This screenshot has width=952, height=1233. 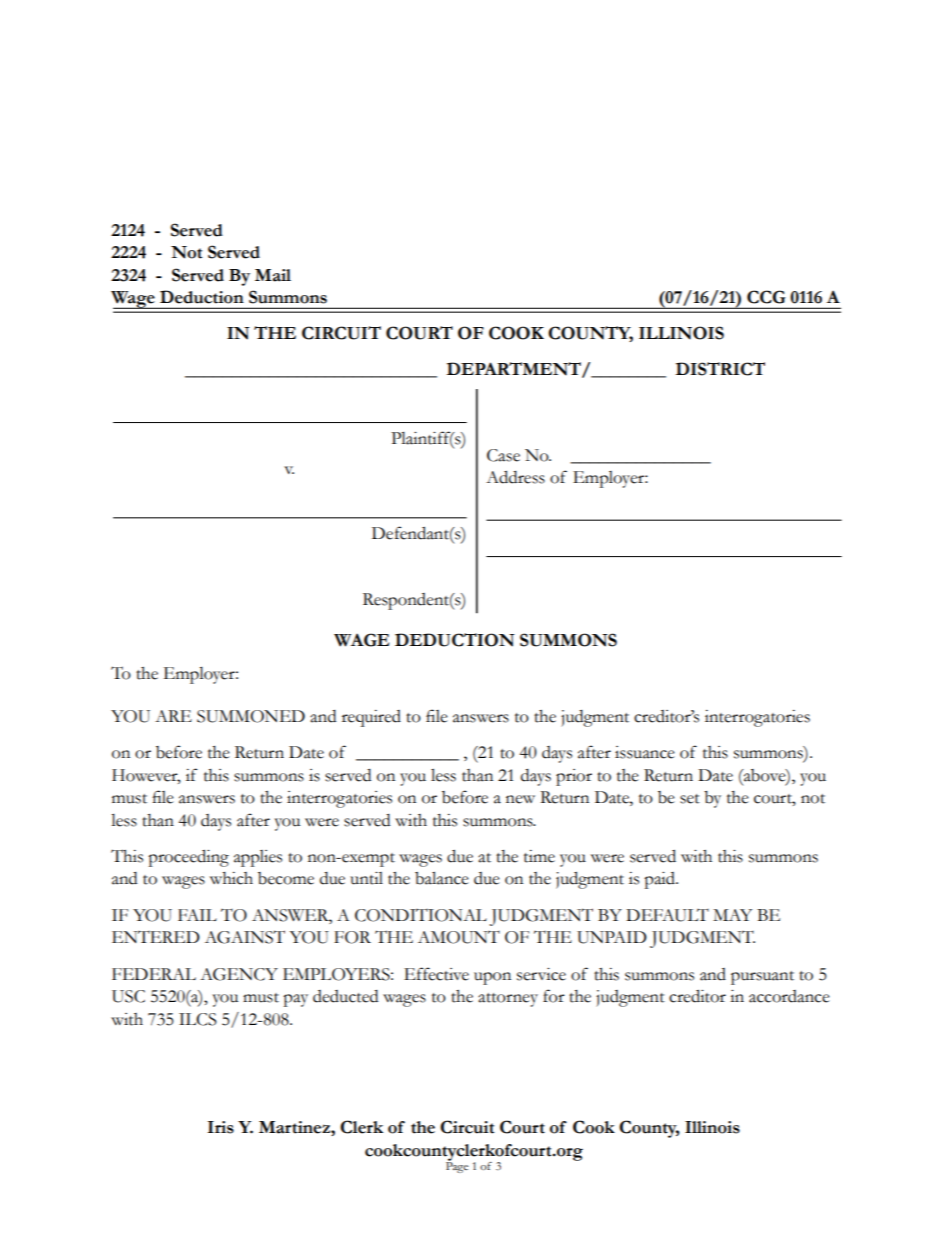 I want to click on Page, so click(x=457, y=1166).
